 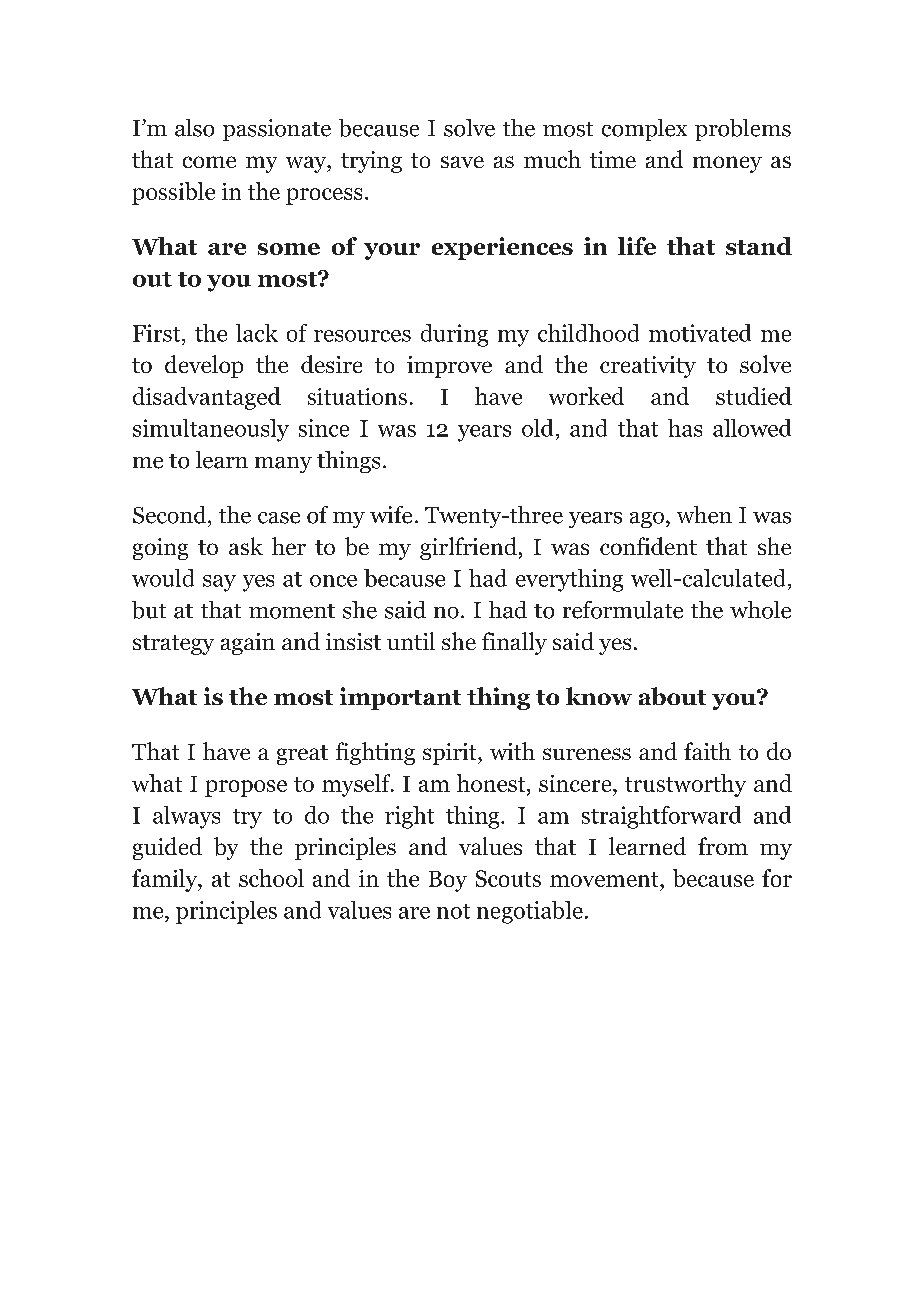 I want to click on ask, so click(x=246, y=546).
